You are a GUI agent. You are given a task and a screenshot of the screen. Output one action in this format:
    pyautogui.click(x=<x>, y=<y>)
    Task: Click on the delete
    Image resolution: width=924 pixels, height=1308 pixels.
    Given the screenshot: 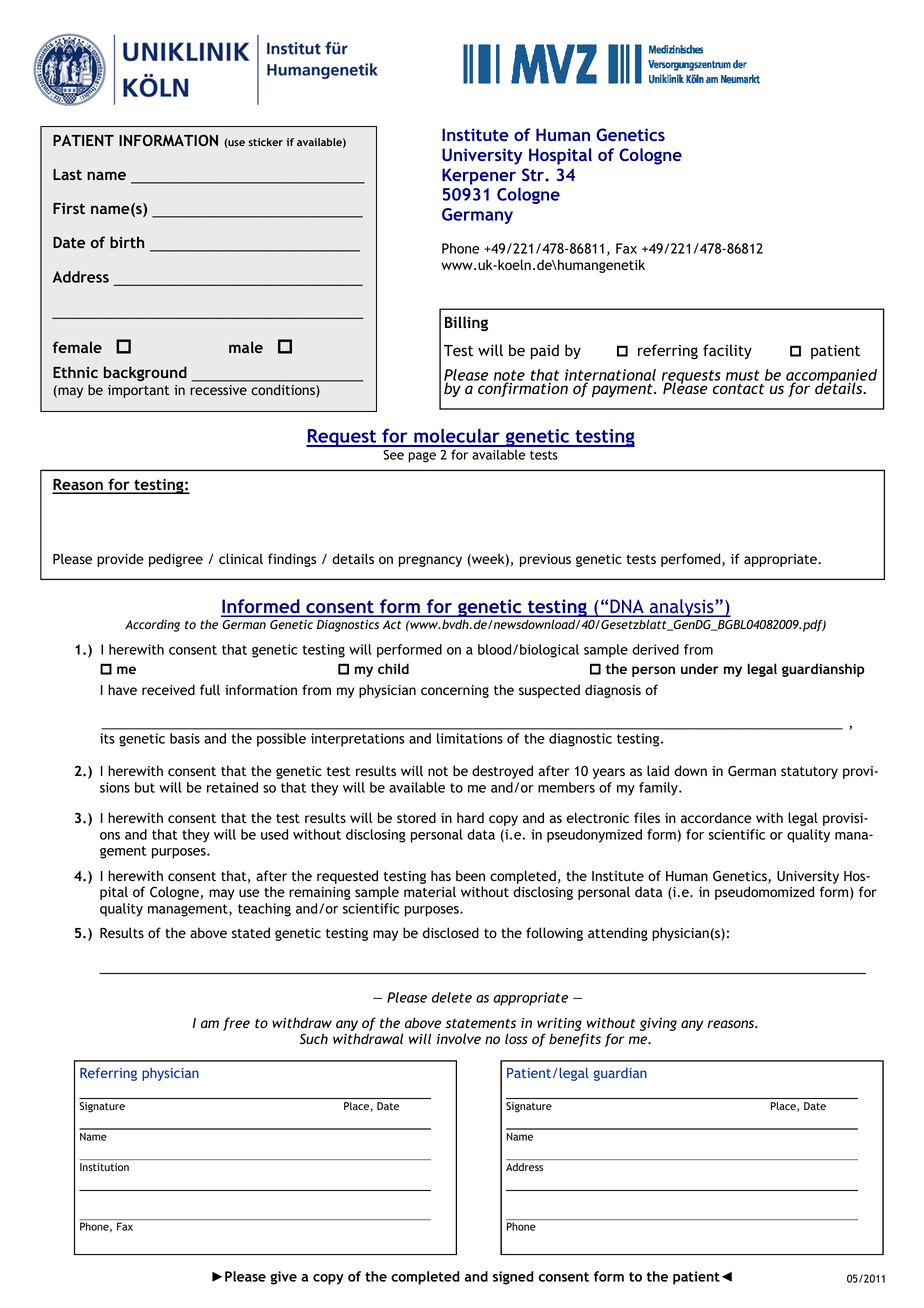 What is the action you would take?
    pyautogui.click(x=452, y=997)
